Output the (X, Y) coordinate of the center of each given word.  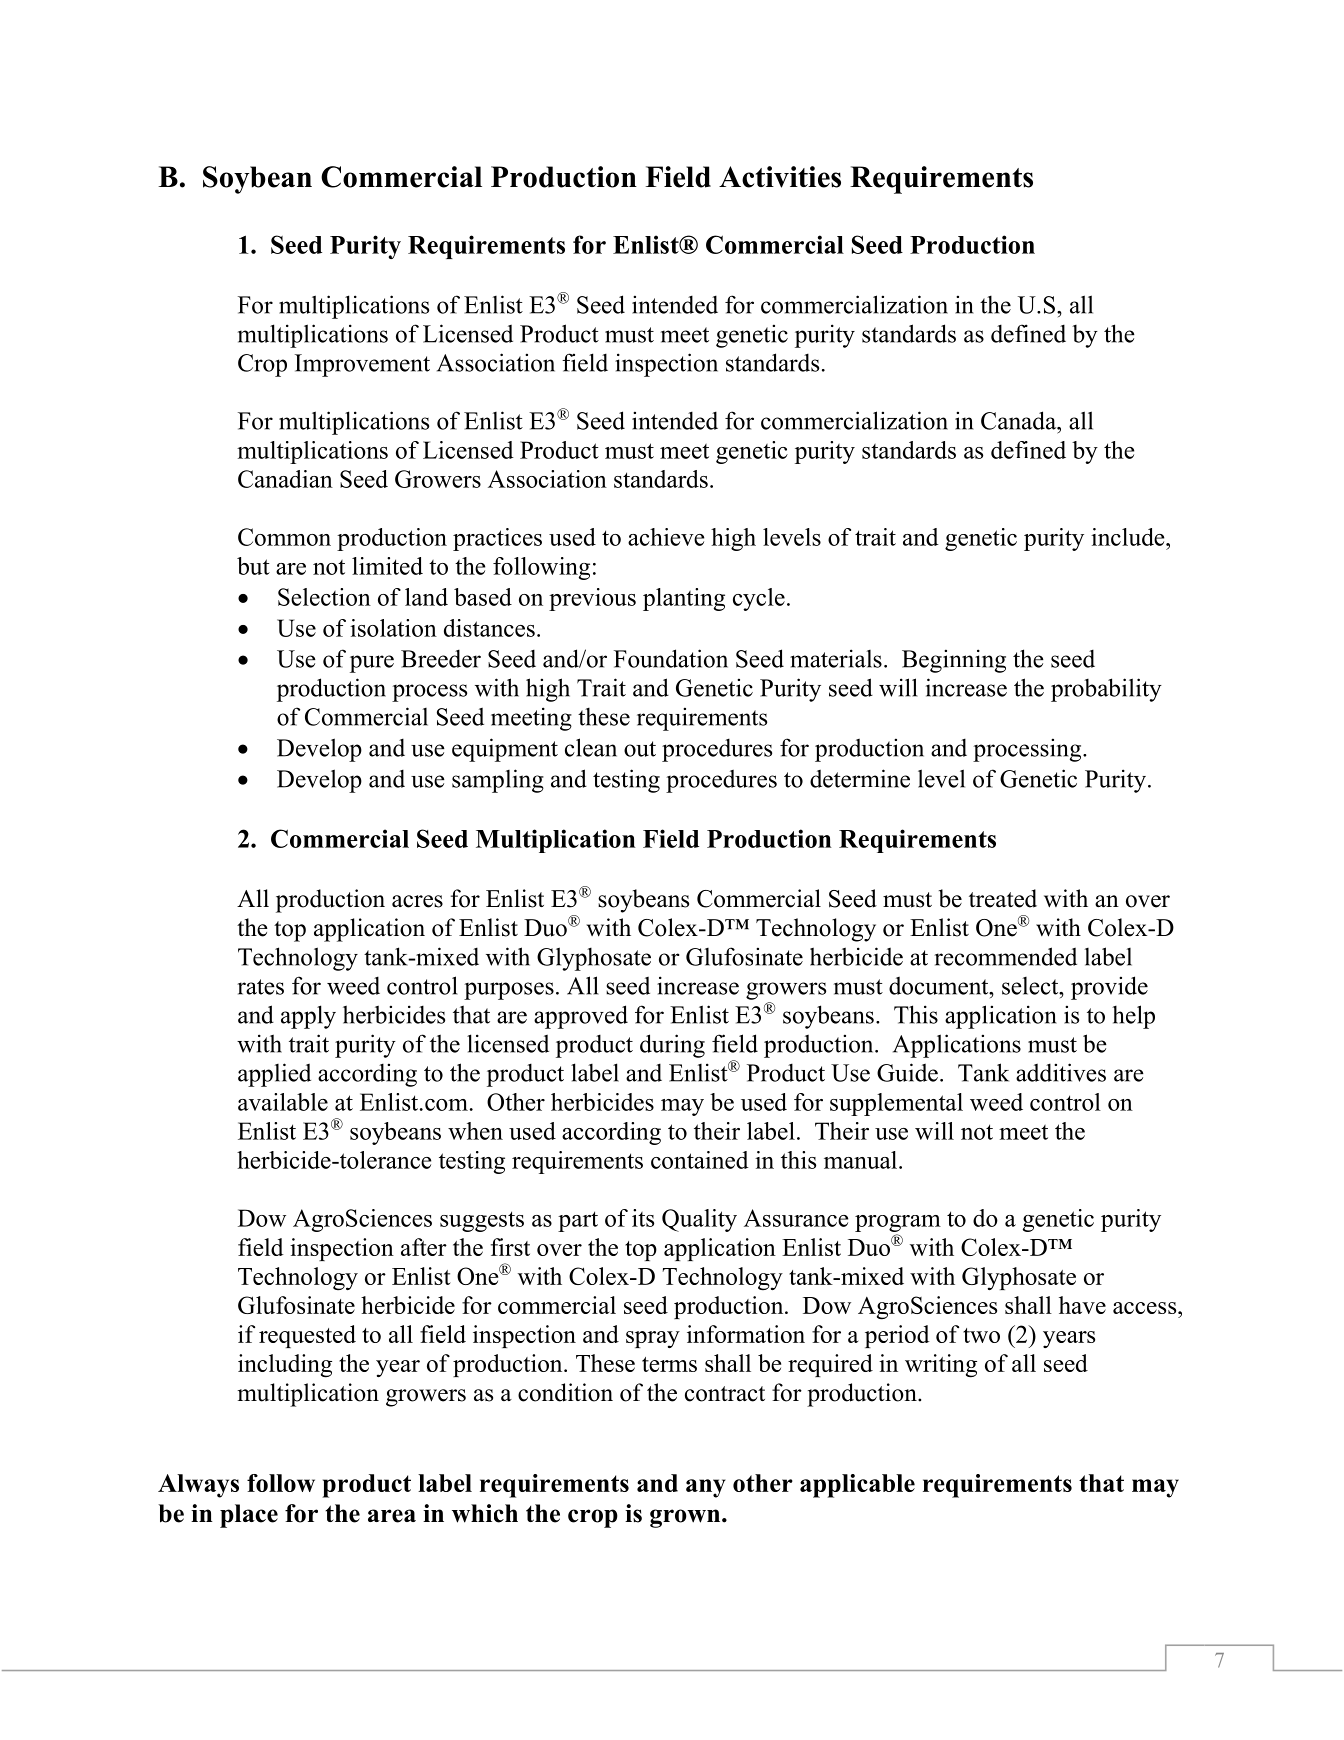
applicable (857, 1486)
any (706, 1488)
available (283, 1102)
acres (417, 901)
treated (1003, 898)
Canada (1020, 420)
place (249, 1516)
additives (1061, 1072)
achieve (666, 537)
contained (700, 1160)
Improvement (362, 365)
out (640, 749)
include (1129, 537)
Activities (780, 177)
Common (284, 537)
